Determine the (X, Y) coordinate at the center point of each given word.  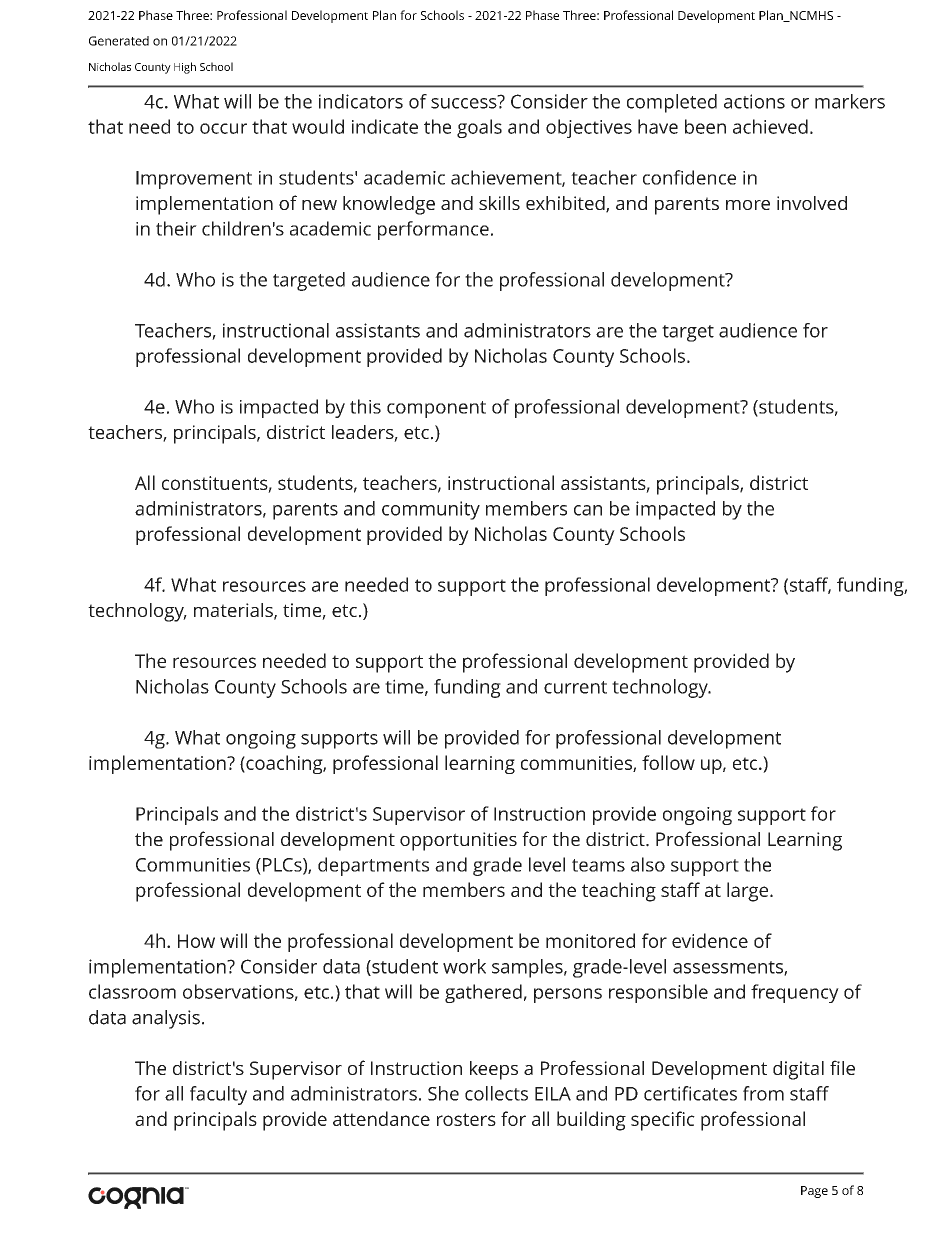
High (185, 68)
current (575, 687)
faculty (218, 1095)
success (465, 102)
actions (754, 101)
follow (668, 762)
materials (234, 611)
